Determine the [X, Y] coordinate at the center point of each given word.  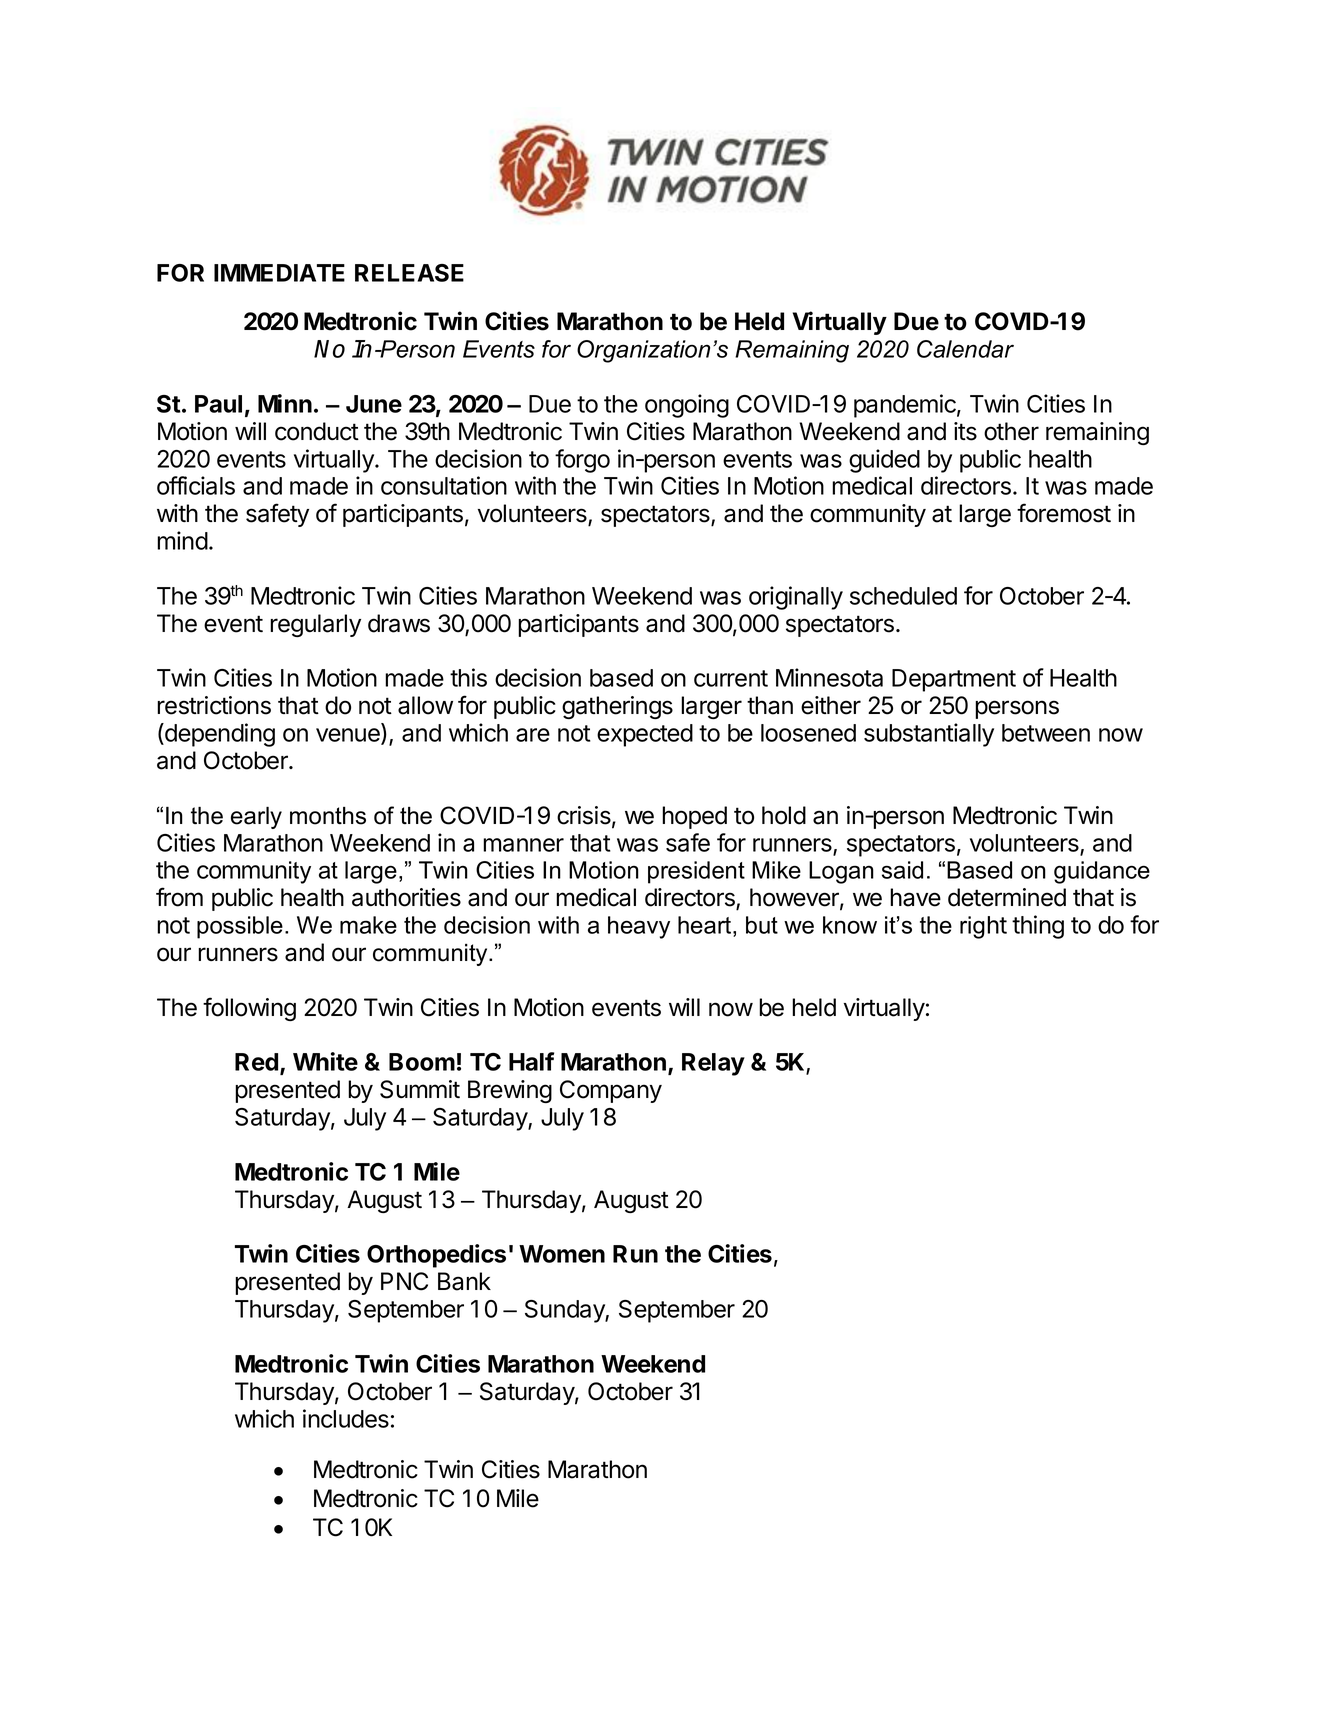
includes [346, 1418]
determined [1007, 897]
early [256, 818]
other [1011, 431]
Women [562, 1254]
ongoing [687, 406]
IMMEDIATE [279, 273]
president [696, 872]
